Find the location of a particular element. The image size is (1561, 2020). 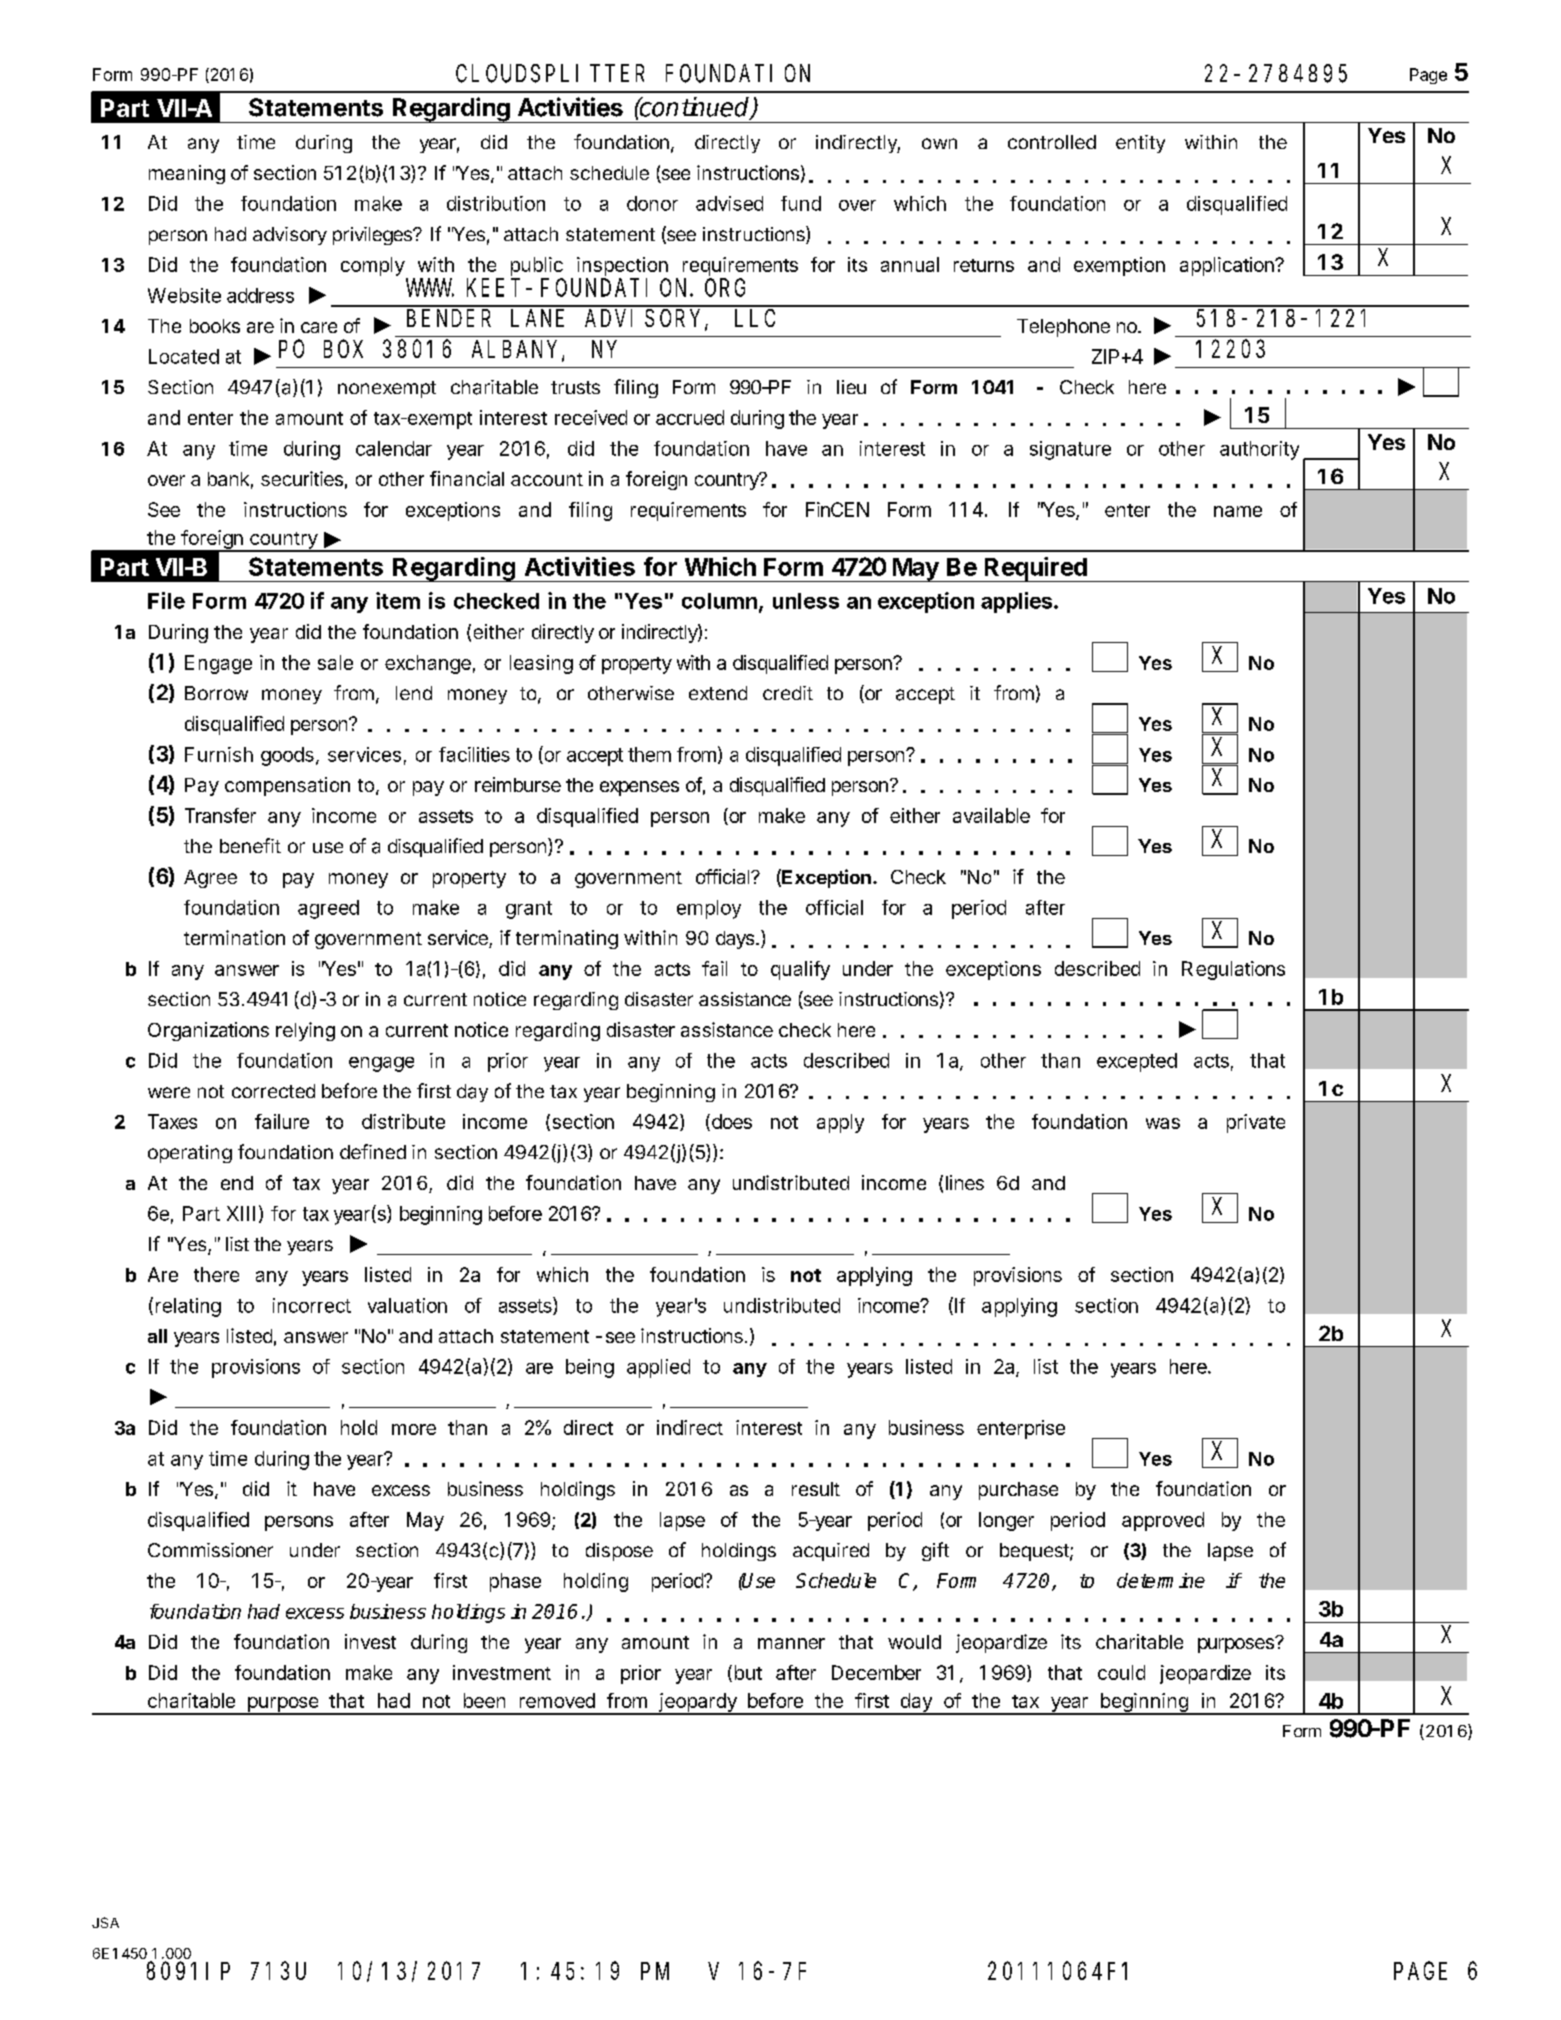

relating is located at coordinates (188, 1307).
